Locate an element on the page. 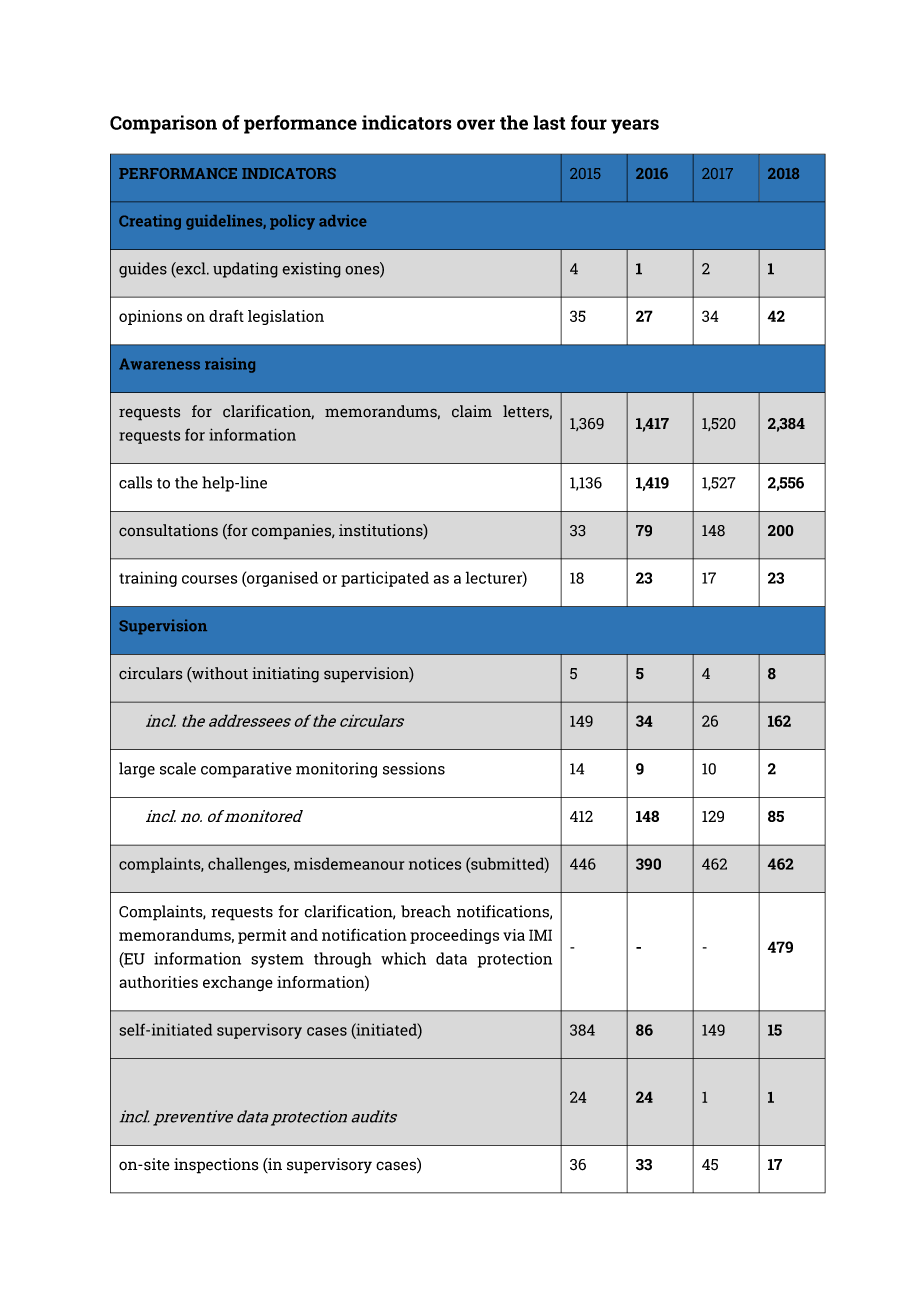  sessions is located at coordinates (414, 768).
